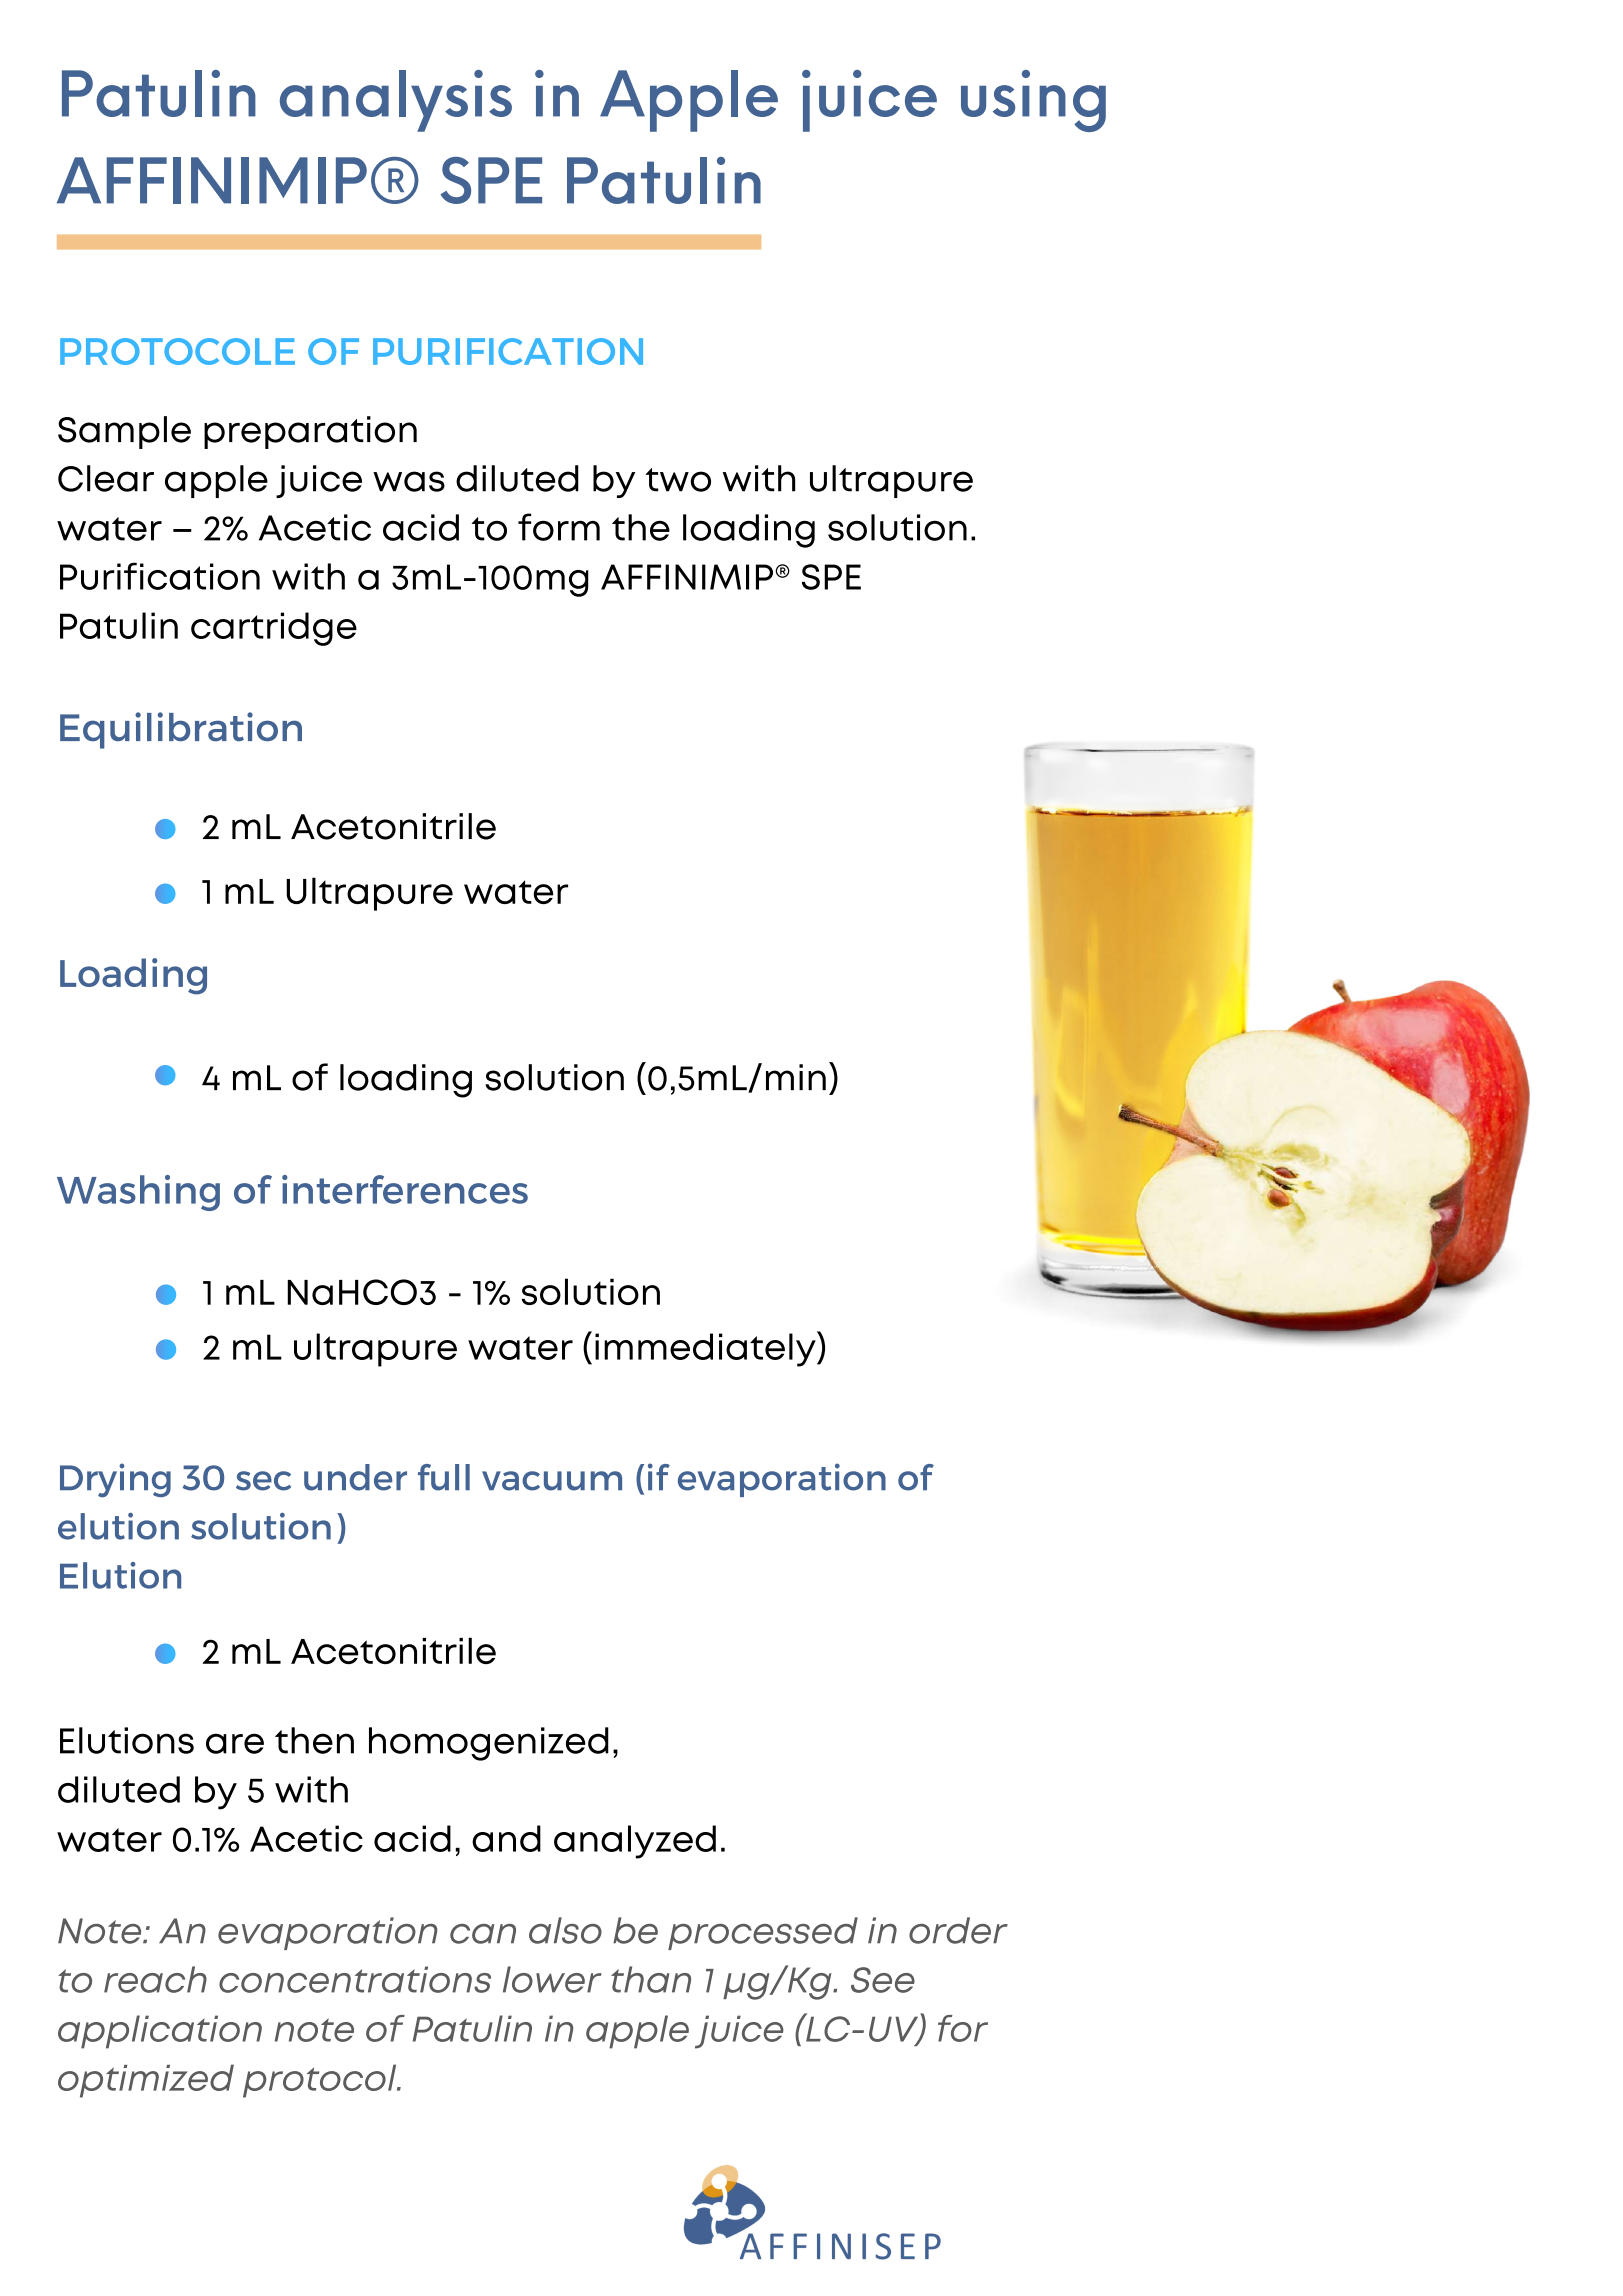 The image size is (1623, 2296). What do you see at coordinates (552, 1979) in the document?
I see `lower` at bounding box center [552, 1979].
